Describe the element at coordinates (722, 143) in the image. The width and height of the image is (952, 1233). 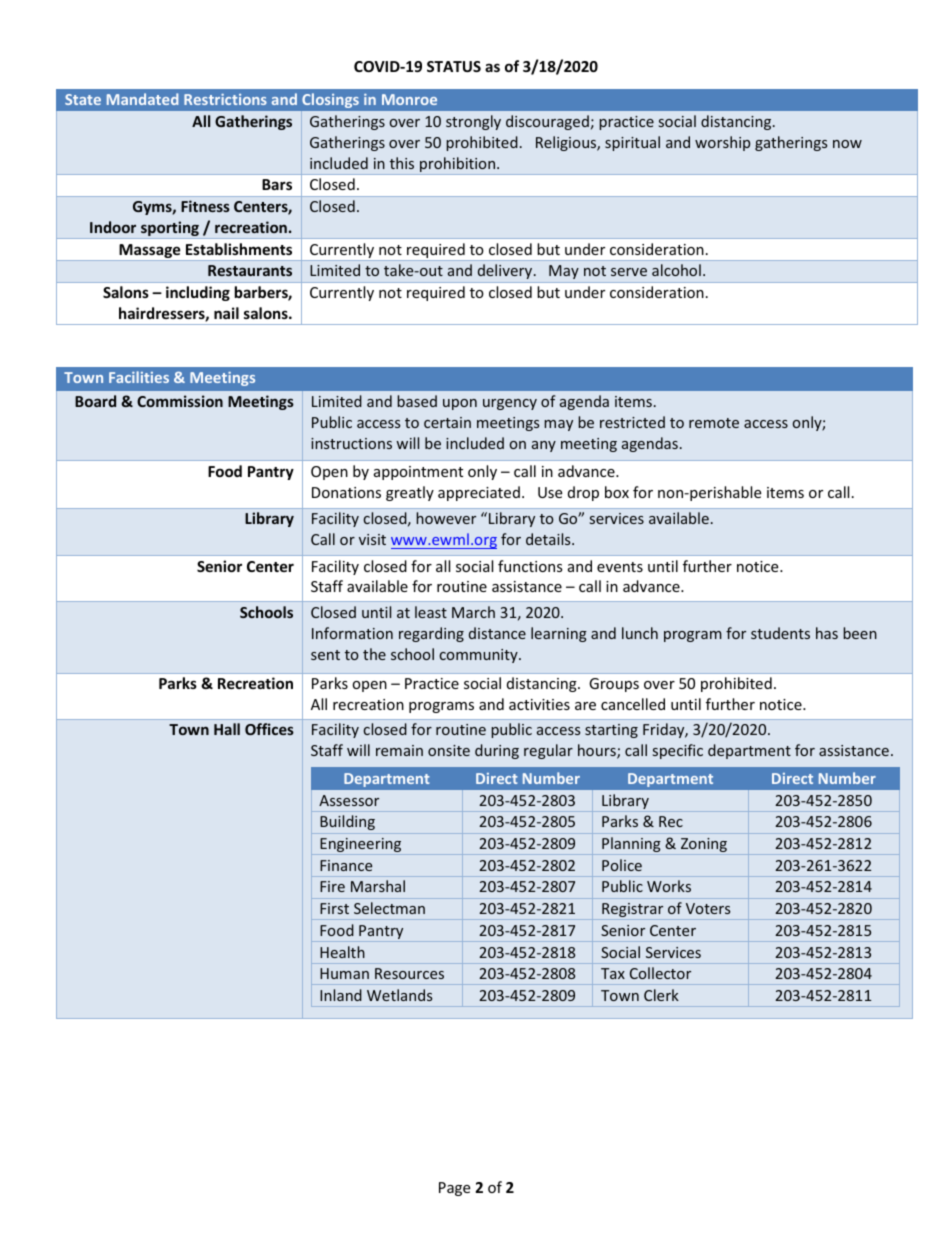
I see `worship` at that location.
